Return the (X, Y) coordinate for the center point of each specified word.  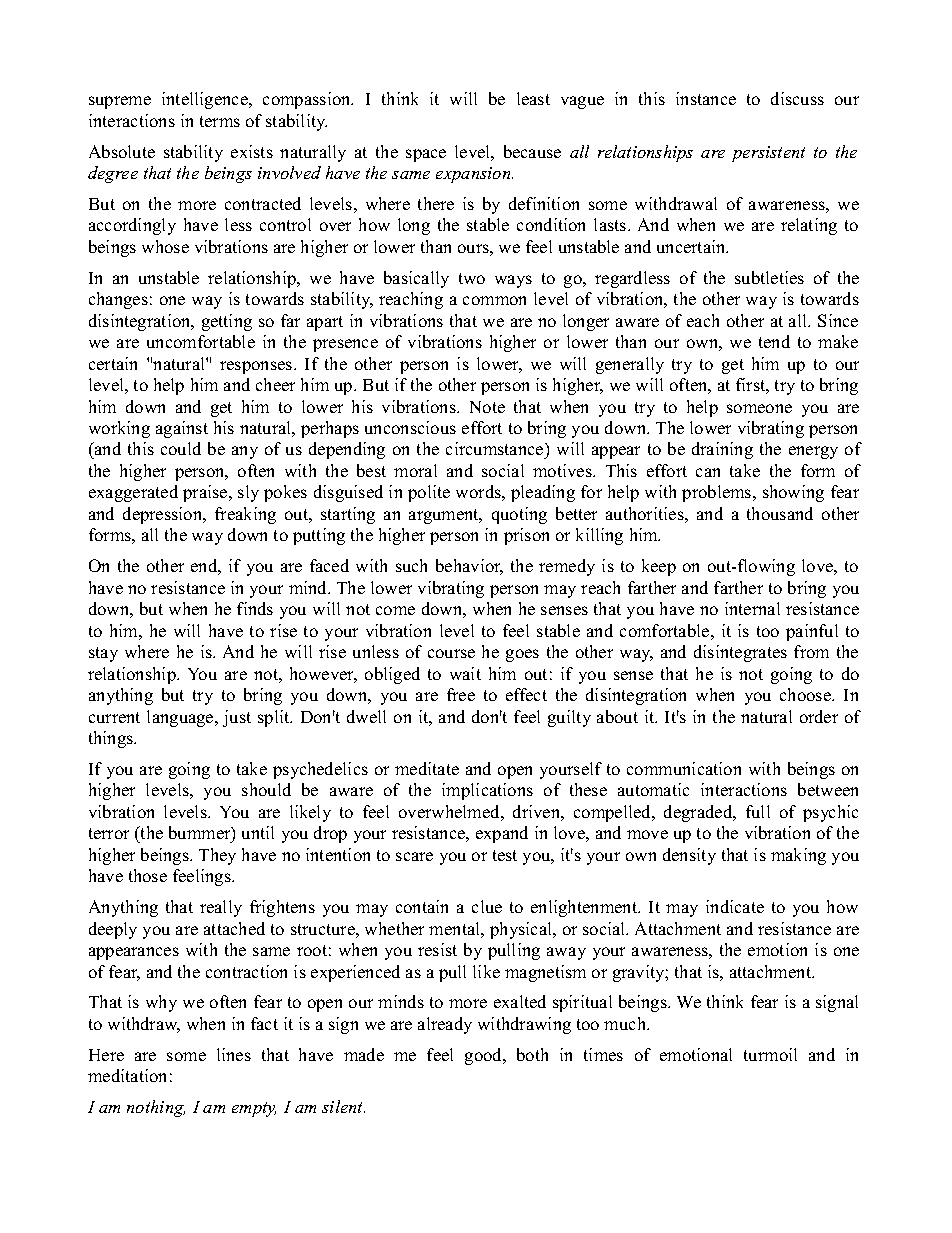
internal (752, 608)
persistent (768, 154)
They (217, 856)
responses (257, 367)
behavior (469, 567)
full (758, 811)
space (426, 155)
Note (487, 407)
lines (234, 1054)
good (485, 1056)
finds (255, 608)
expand (502, 834)
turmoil (770, 1054)
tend (774, 341)
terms (220, 121)
